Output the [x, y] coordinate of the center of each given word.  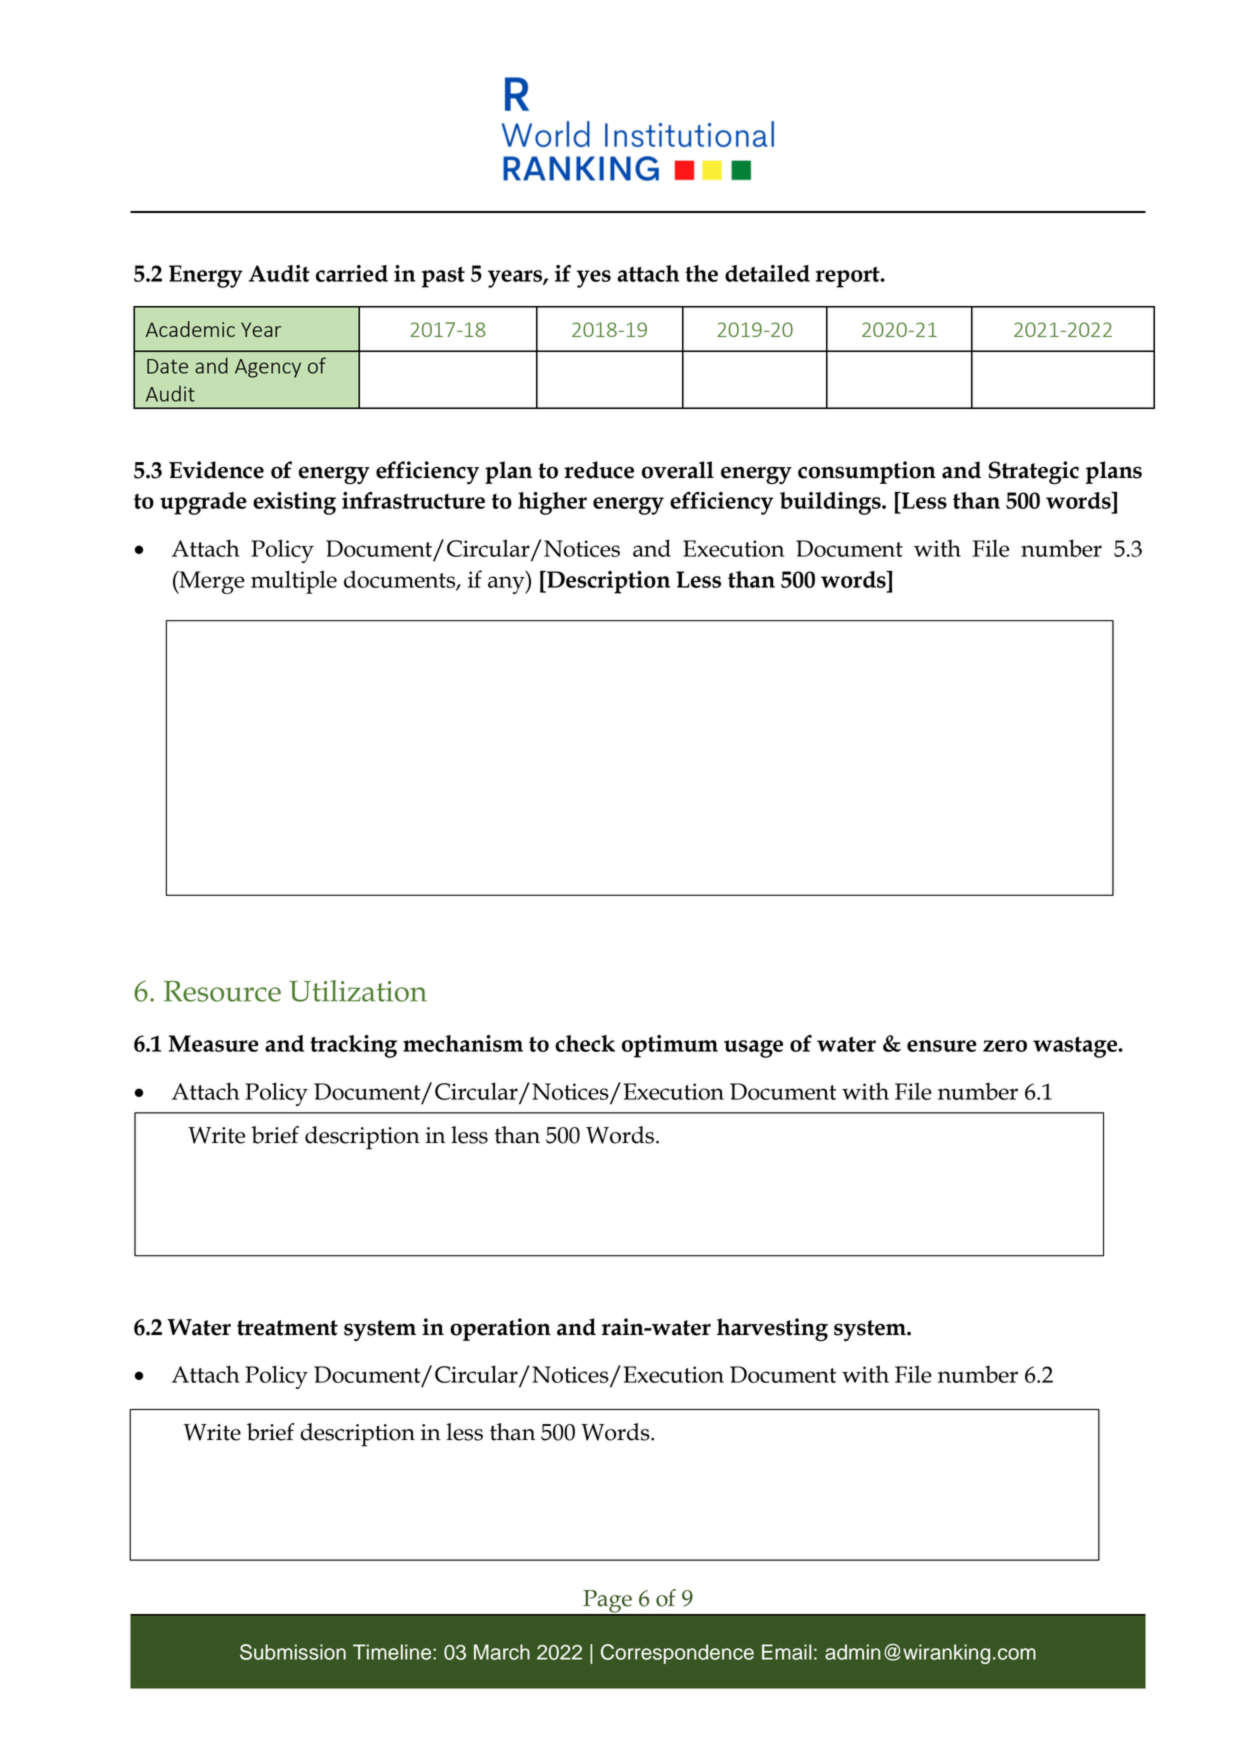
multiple [294, 582]
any [507, 585]
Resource [222, 991]
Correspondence [677, 1654]
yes [594, 279]
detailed [767, 273]
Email [787, 1652]
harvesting [772, 1330]
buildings [831, 503]
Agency [268, 368]
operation [500, 1329]
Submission [293, 1652]
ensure [942, 1046]
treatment [287, 1328]
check [585, 1043]
